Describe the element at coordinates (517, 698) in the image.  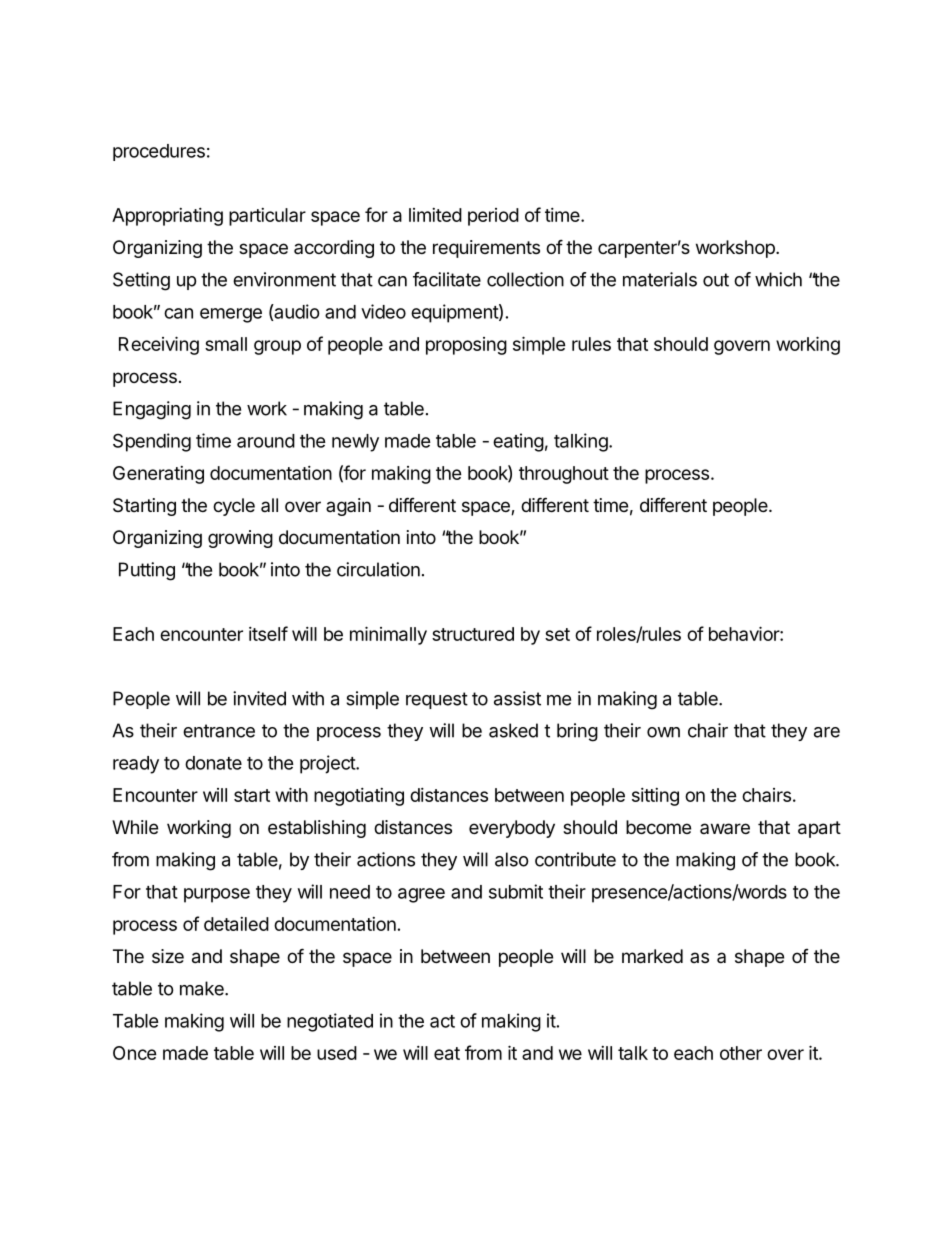
I see `assist` at that location.
